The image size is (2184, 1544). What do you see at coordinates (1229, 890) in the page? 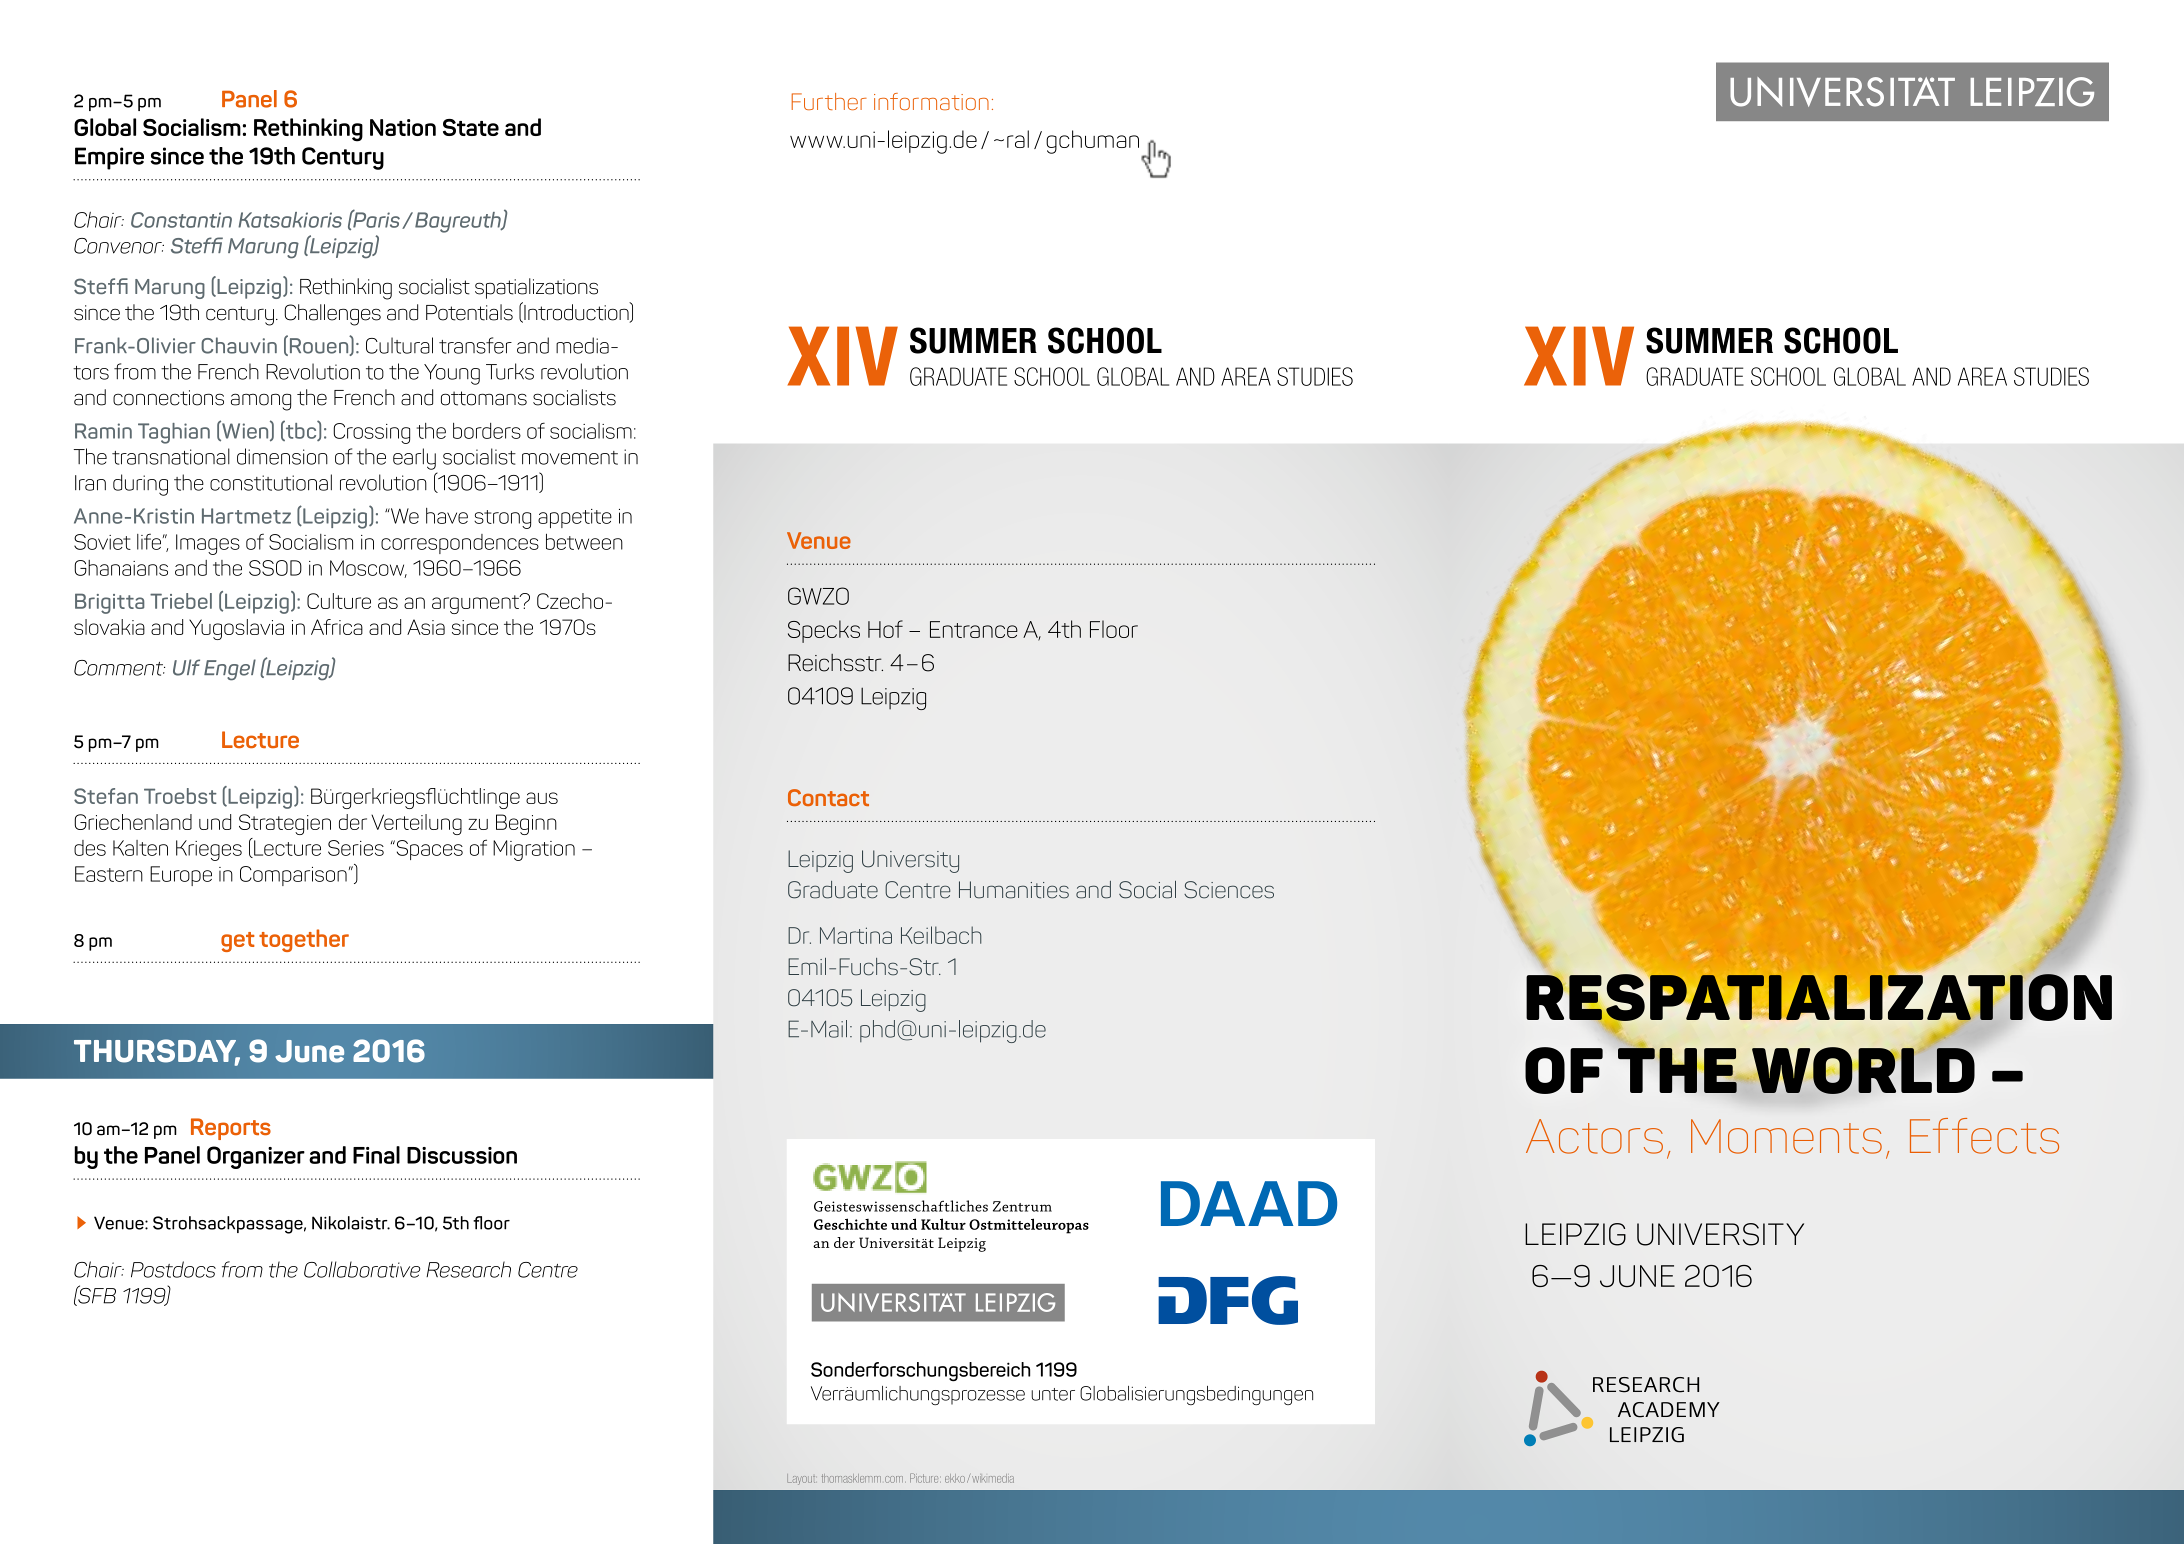
I see `Sciences` at bounding box center [1229, 890].
